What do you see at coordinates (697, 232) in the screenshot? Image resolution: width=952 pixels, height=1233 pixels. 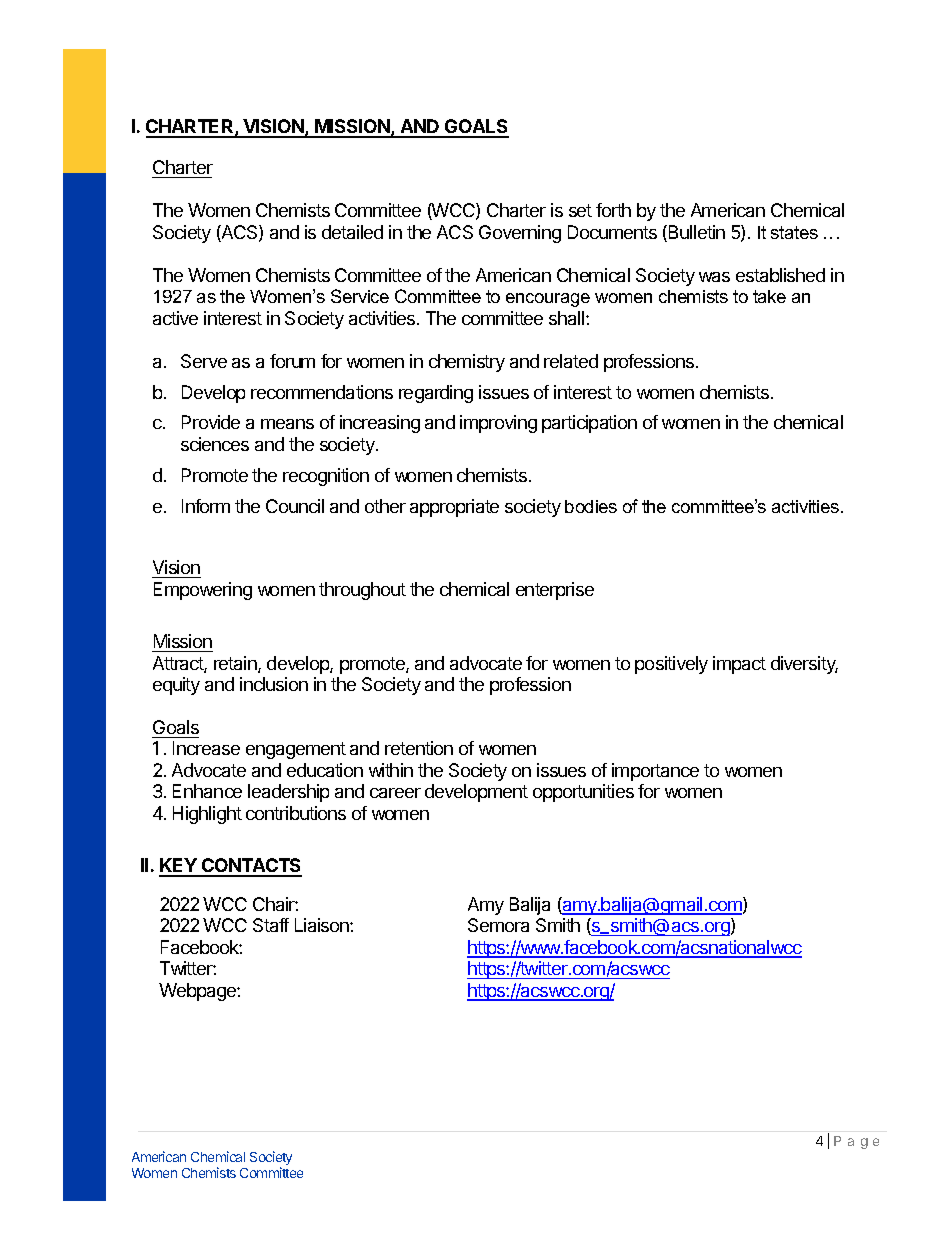 I see `Bulletin` at bounding box center [697, 232].
